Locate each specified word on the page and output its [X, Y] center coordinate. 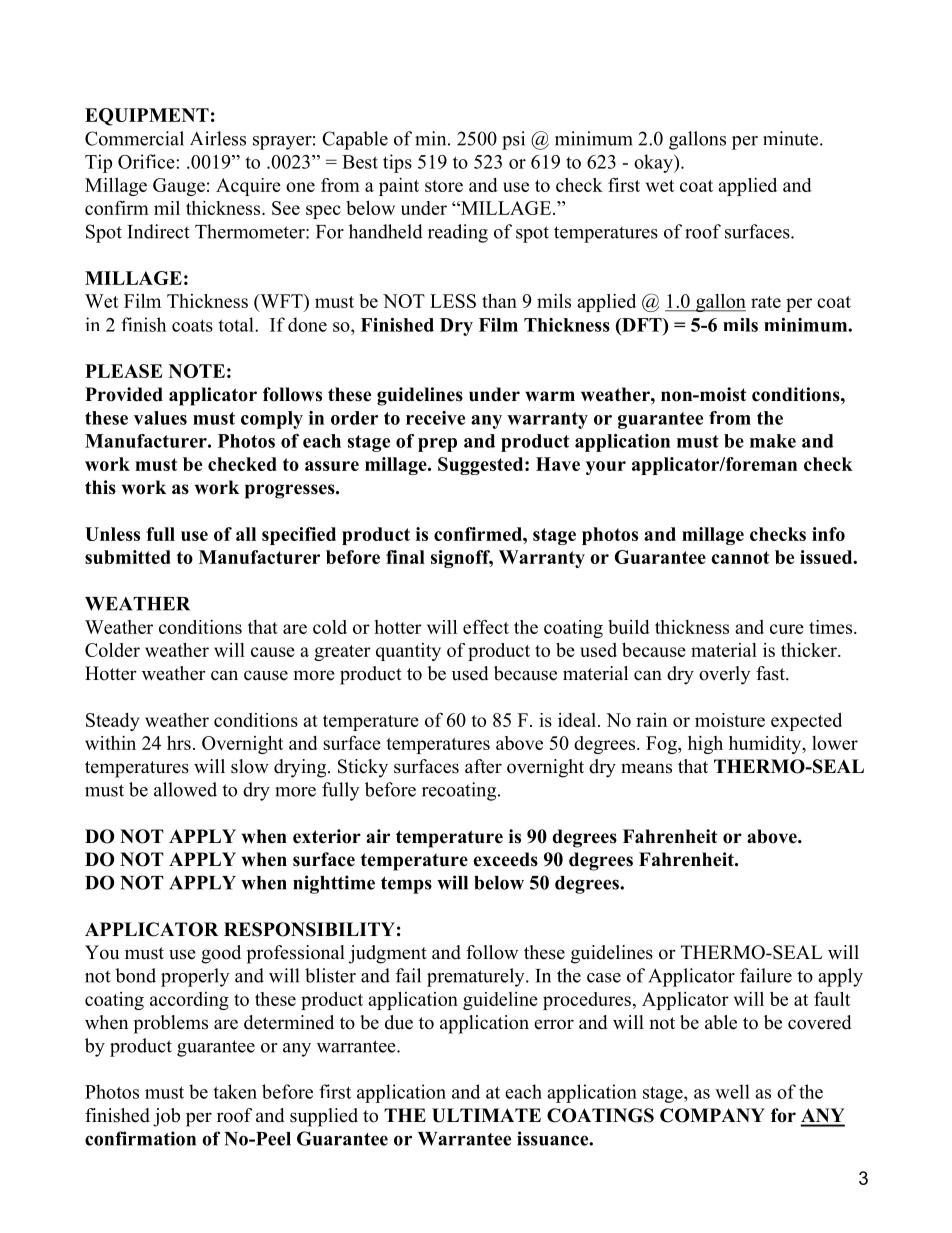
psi [513, 140]
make [773, 441]
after [483, 766]
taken [235, 1091]
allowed [185, 789]
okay [654, 163]
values [160, 418]
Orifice [147, 161]
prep [437, 445]
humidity [766, 745]
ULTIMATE [486, 1115]
